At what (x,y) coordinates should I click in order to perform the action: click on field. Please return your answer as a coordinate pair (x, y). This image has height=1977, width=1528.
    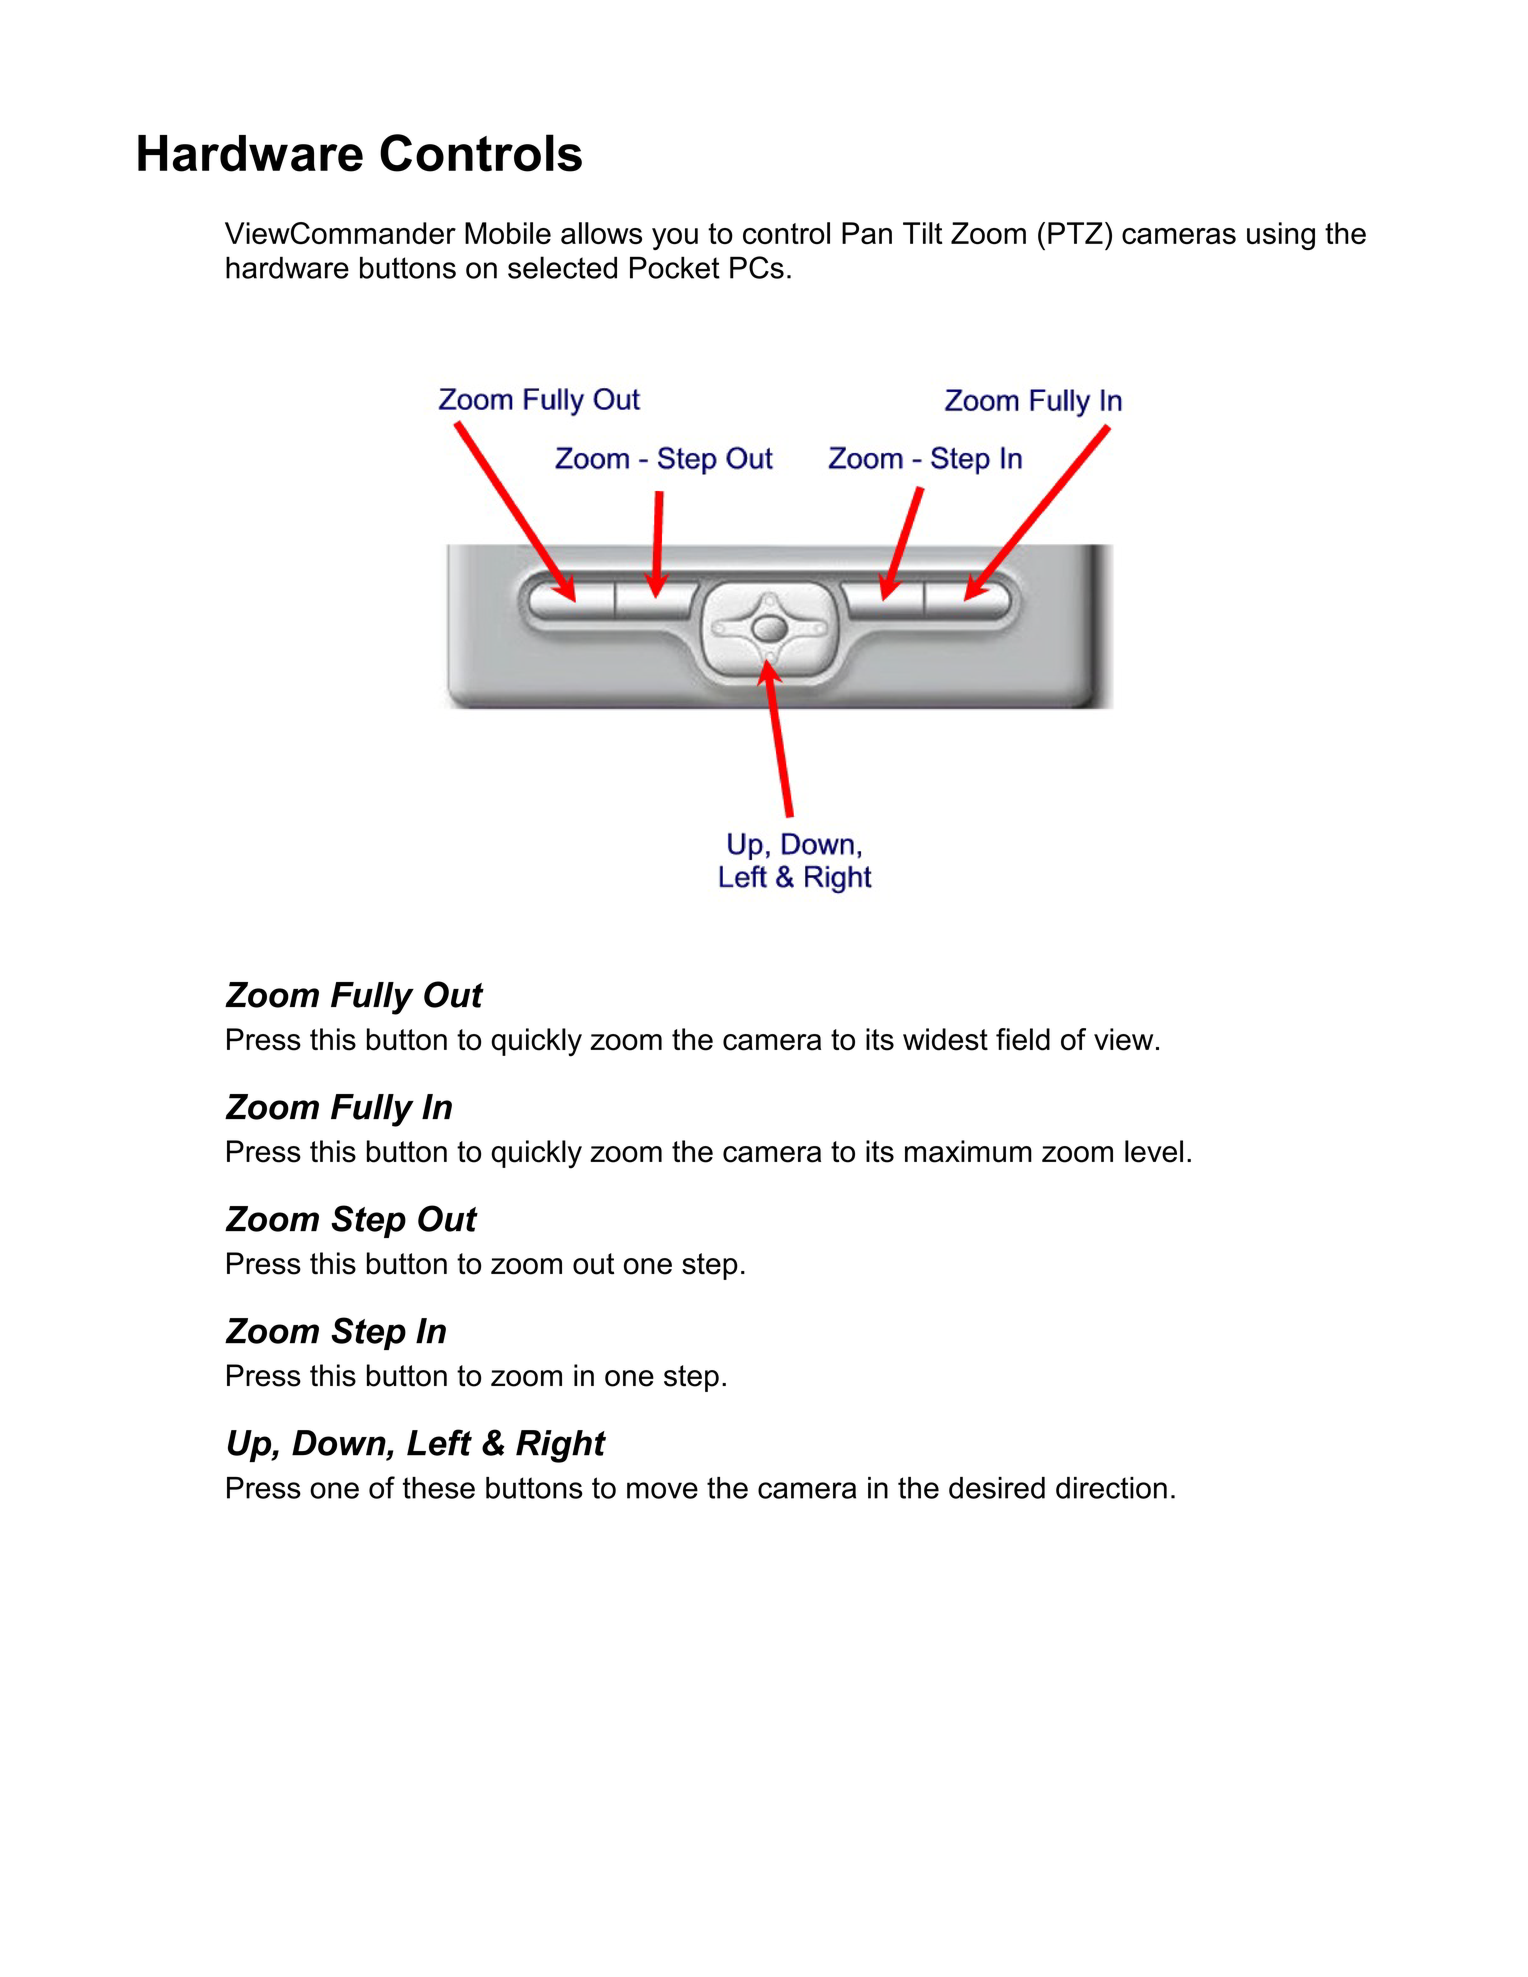
    Looking at the image, I should click on (1023, 1039).
